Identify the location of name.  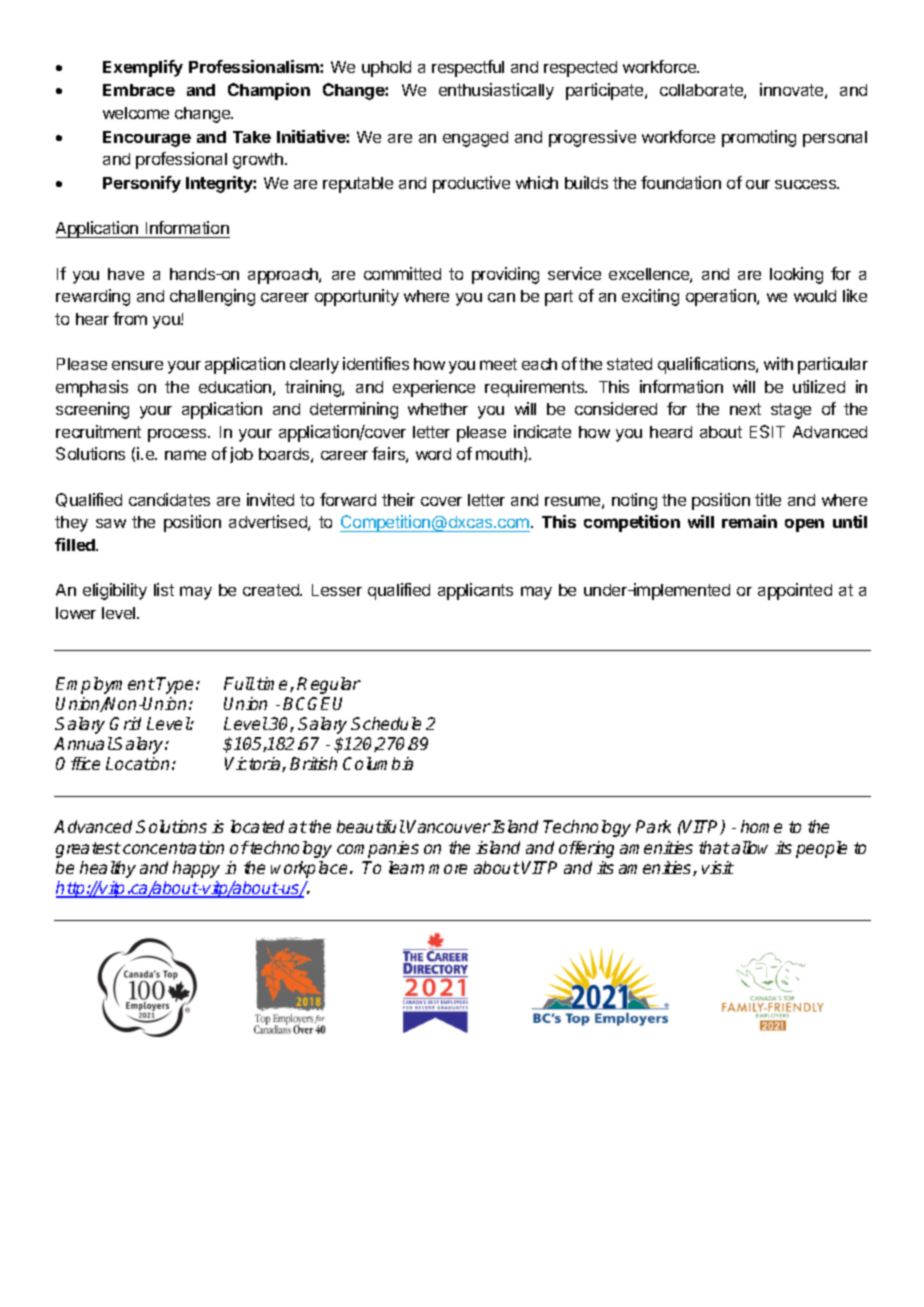
(185, 455).
